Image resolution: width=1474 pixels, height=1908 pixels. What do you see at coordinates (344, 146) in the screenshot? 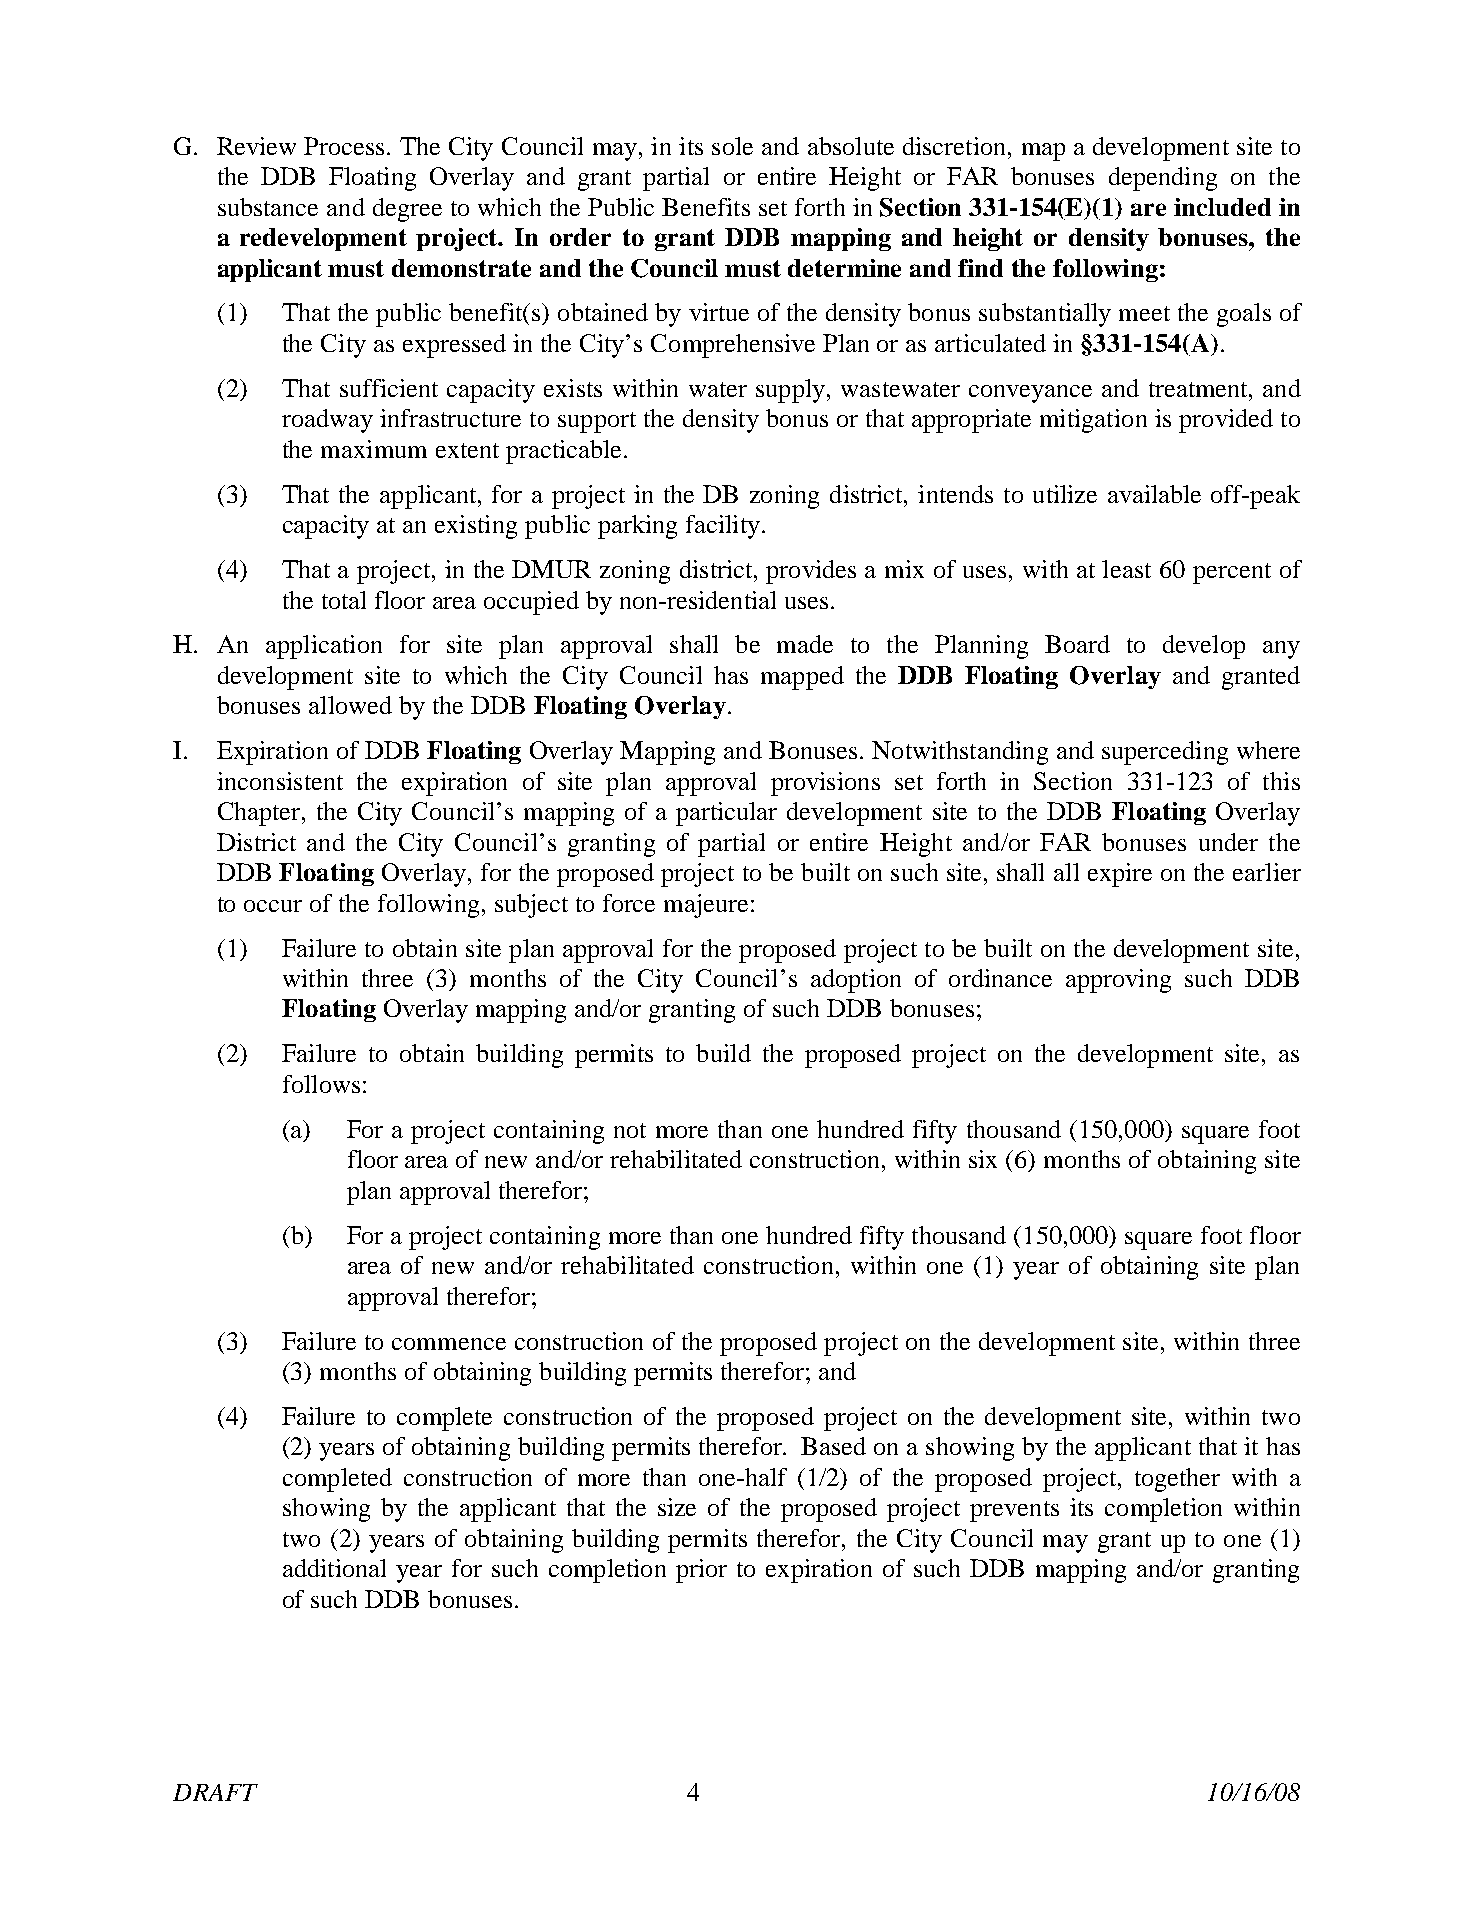
I see `Process` at bounding box center [344, 146].
